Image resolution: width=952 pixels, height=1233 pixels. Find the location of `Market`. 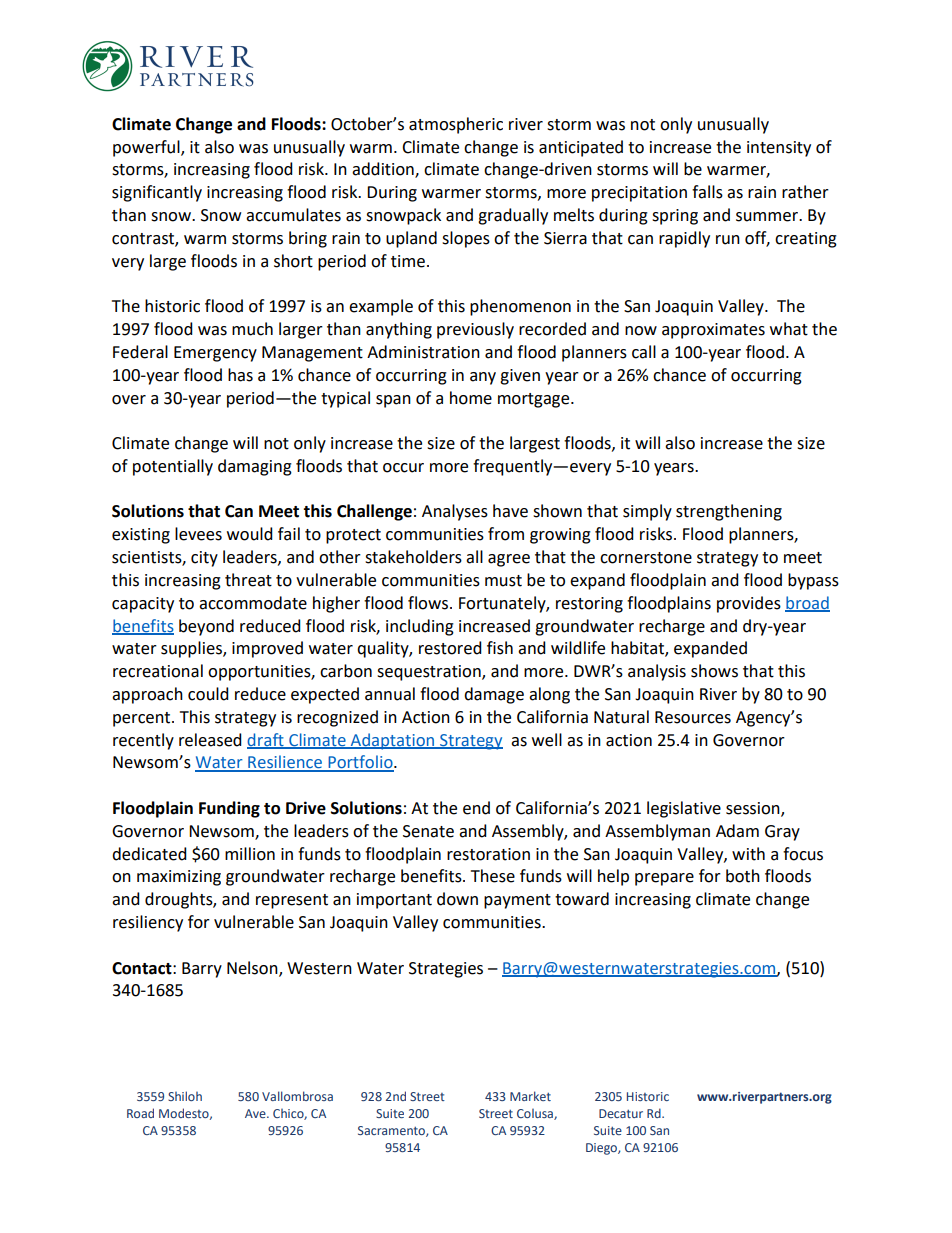

Market is located at coordinates (530, 1096).
